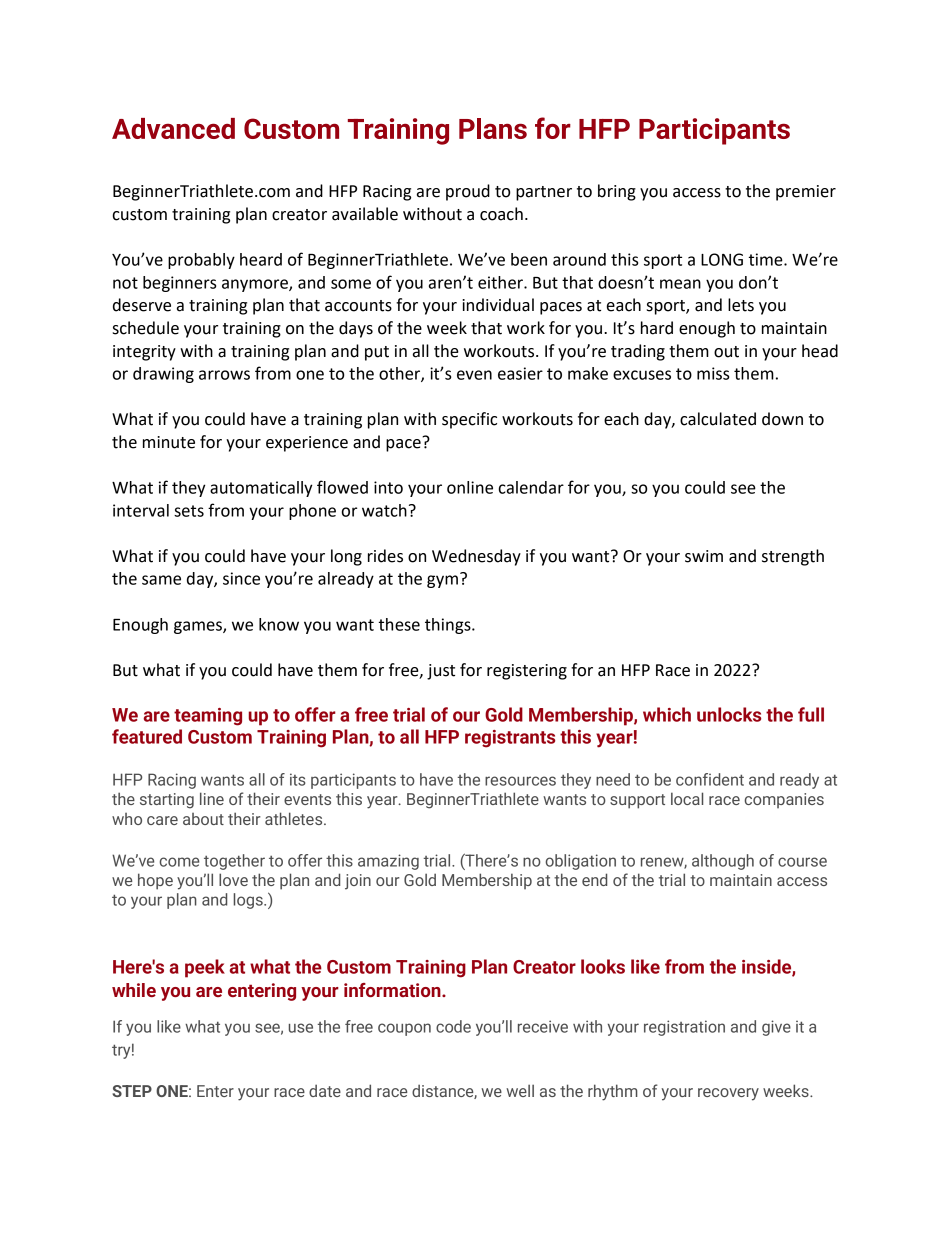 This screenshot has width=952, height=1233. Describe the element at coordinates (199, 627) in the screenshot. I see `games` at that location.
